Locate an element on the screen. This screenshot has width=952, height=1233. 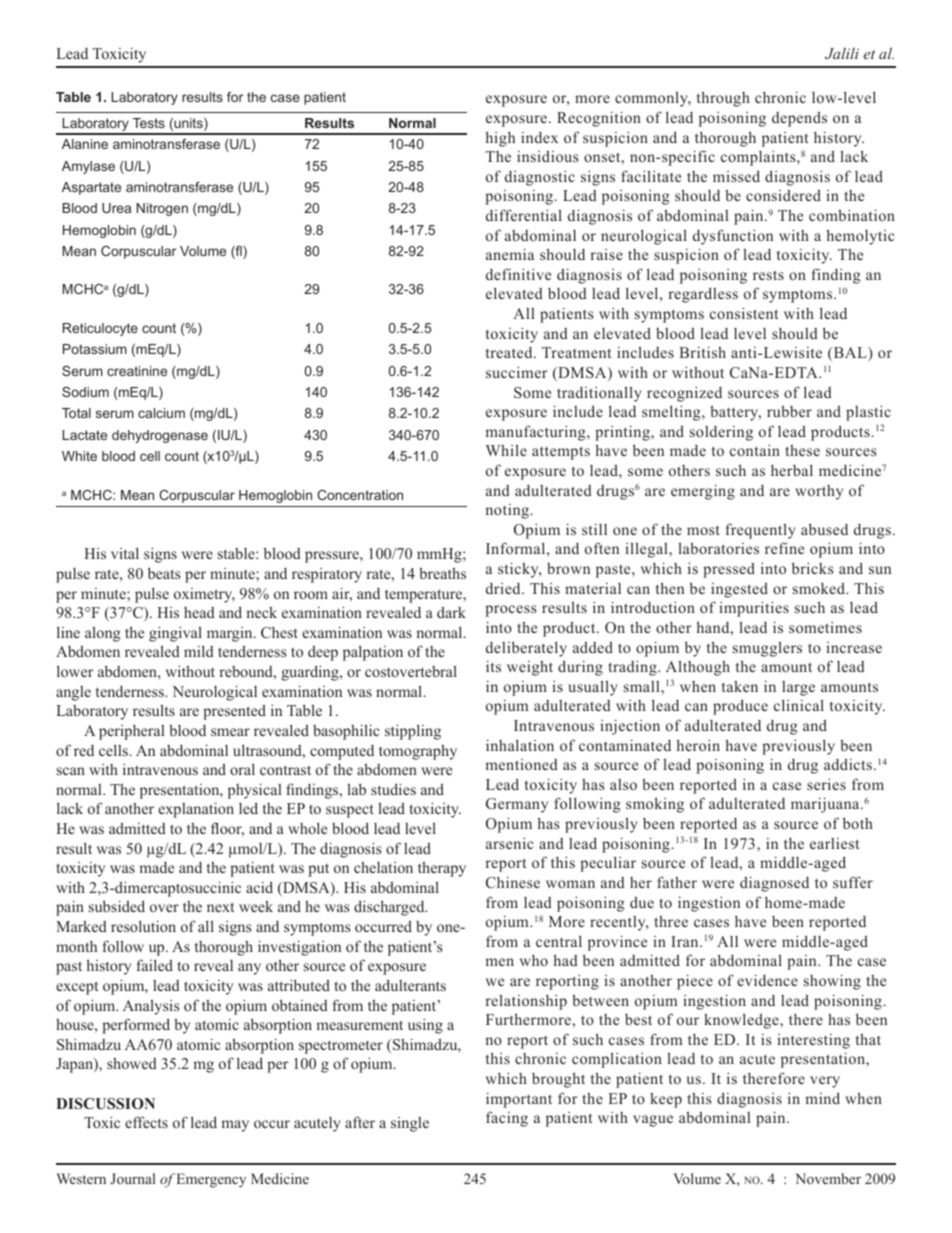
dark is located at coordinates (451, 612).
